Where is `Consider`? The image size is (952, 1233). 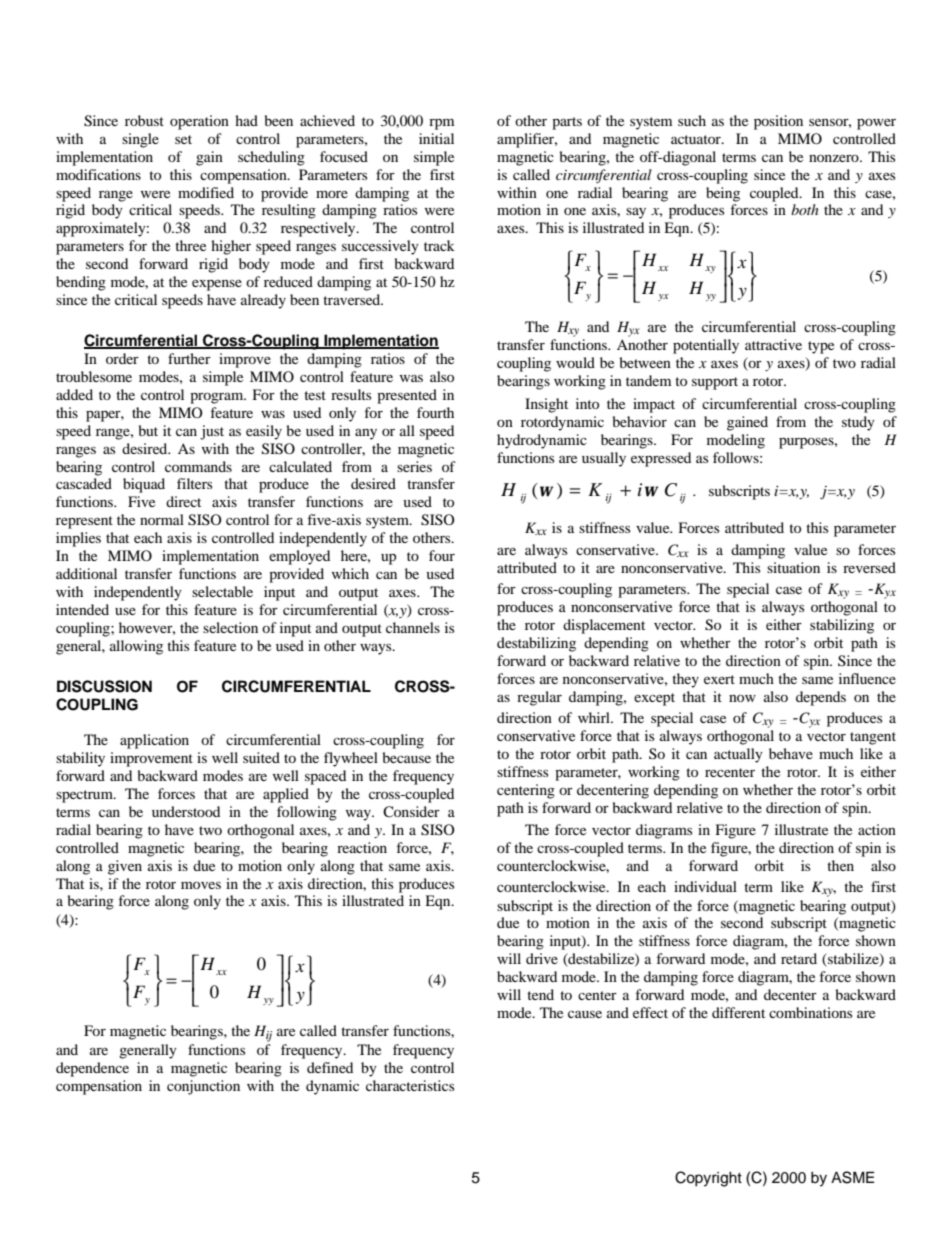 Consider is located at coordinates (411, 812).
